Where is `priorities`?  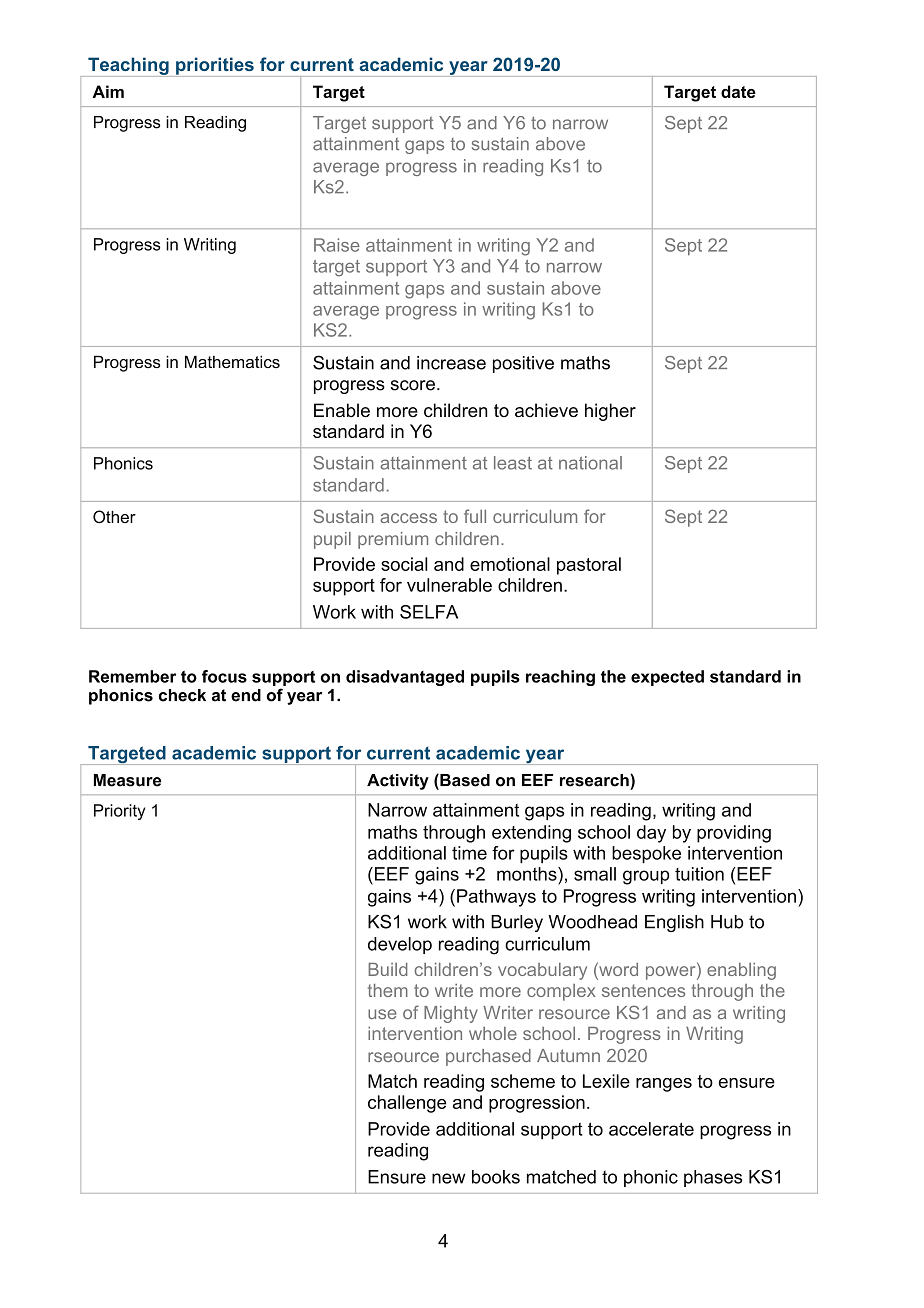 priorities is located at coordinates (215, 67).
